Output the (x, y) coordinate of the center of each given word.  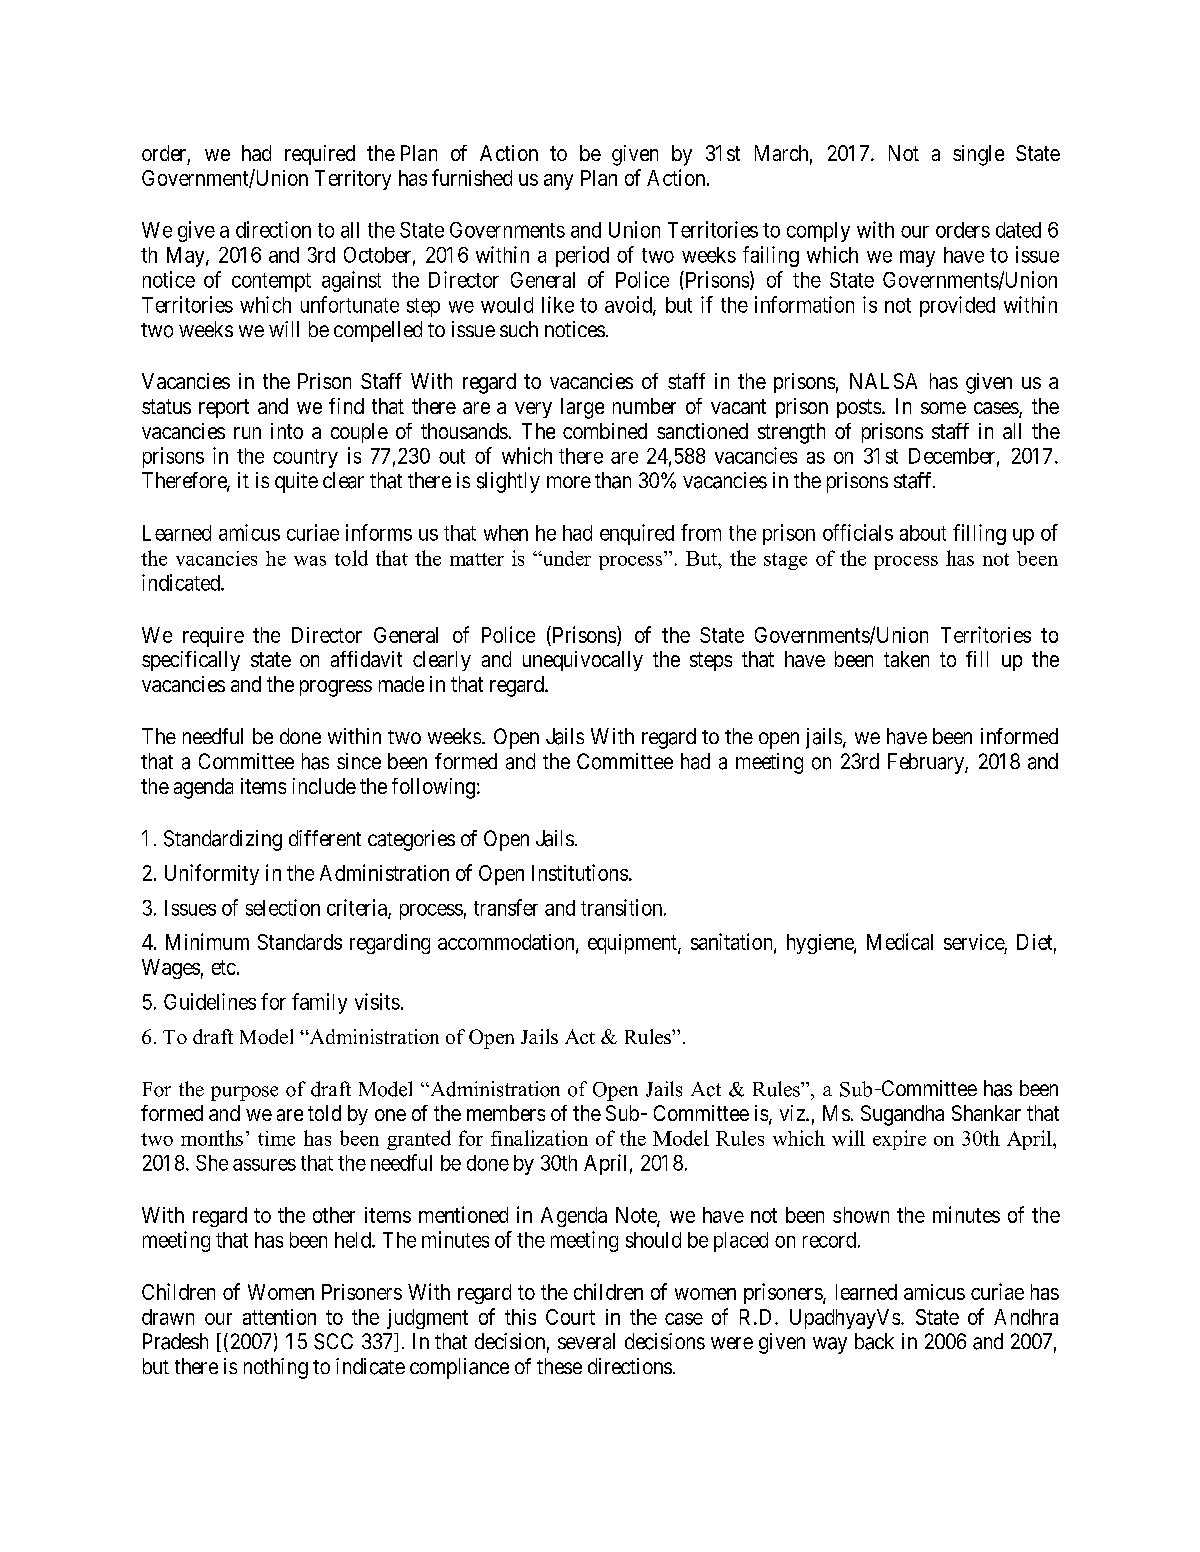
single (978, 155)
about (923, 533)
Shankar (986, 1113)
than (613, 480)
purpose (244, 1093)
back (874, 1341)
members (506, 1113)
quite (296, 482)
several (586, 1341)
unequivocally (583, 661)
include (324, 786)
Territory (353, 180)
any (558, 182)
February (927, 763)
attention (279, 1317)
